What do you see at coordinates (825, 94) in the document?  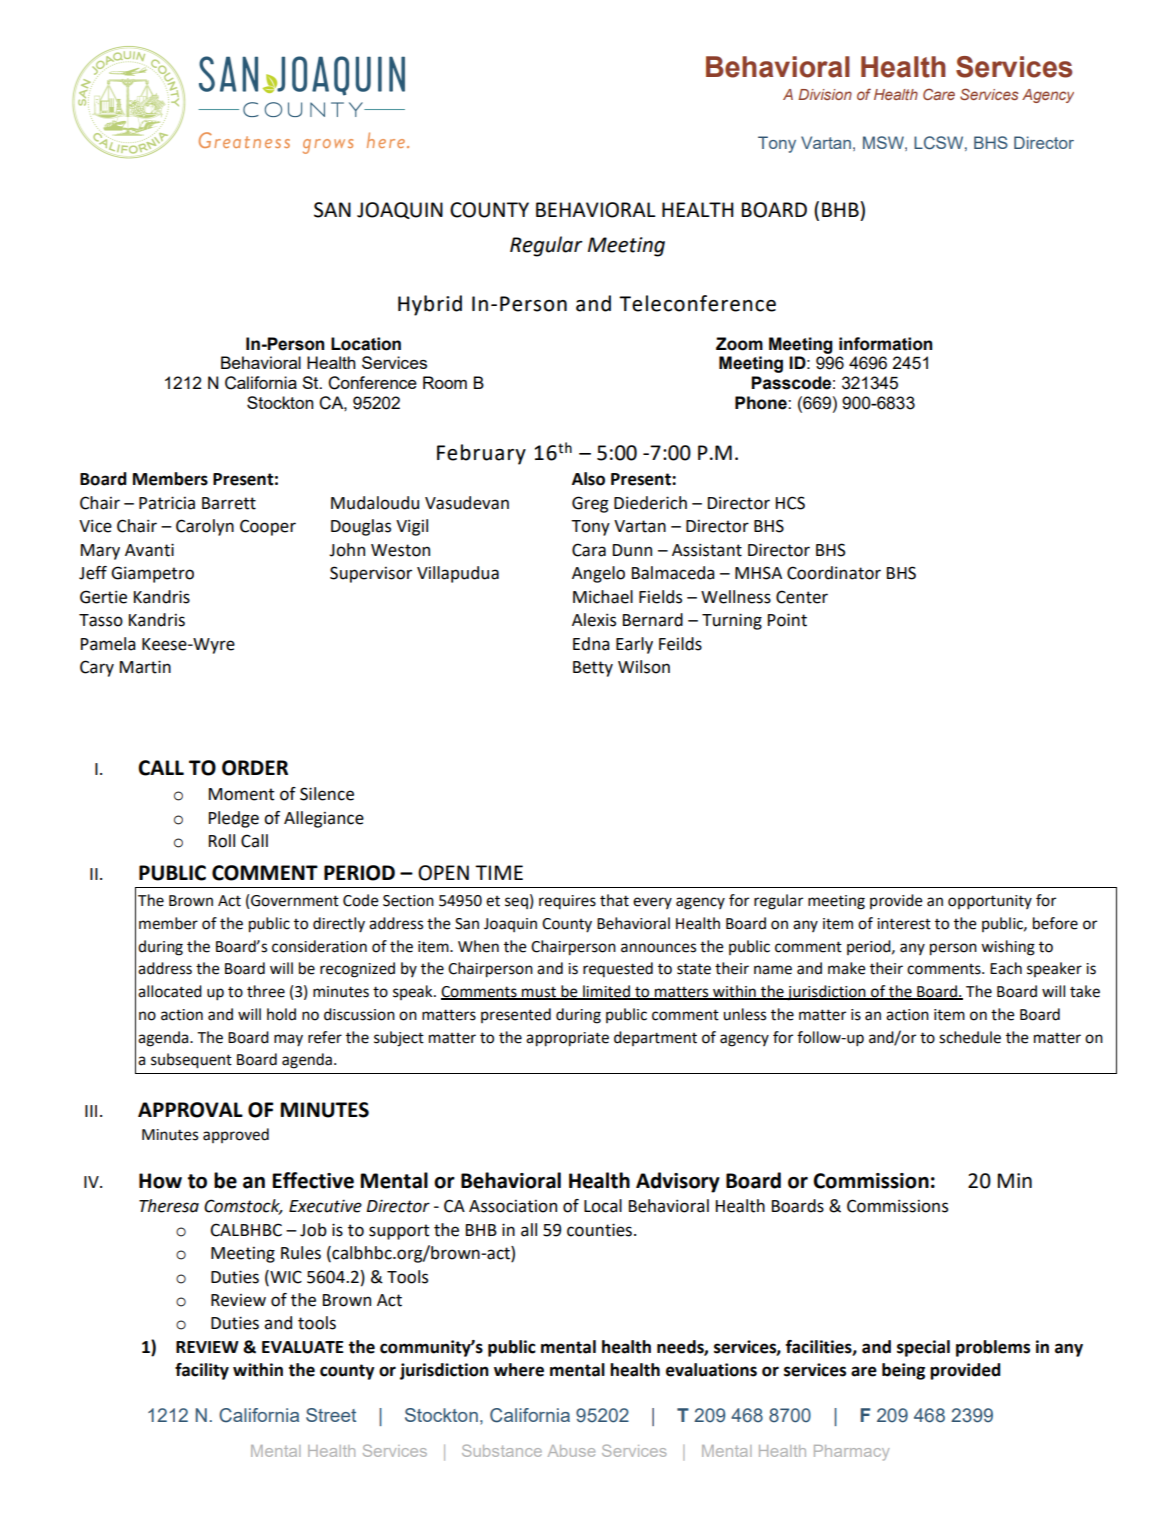 I see `Division` at bounding box center [825, 94].
